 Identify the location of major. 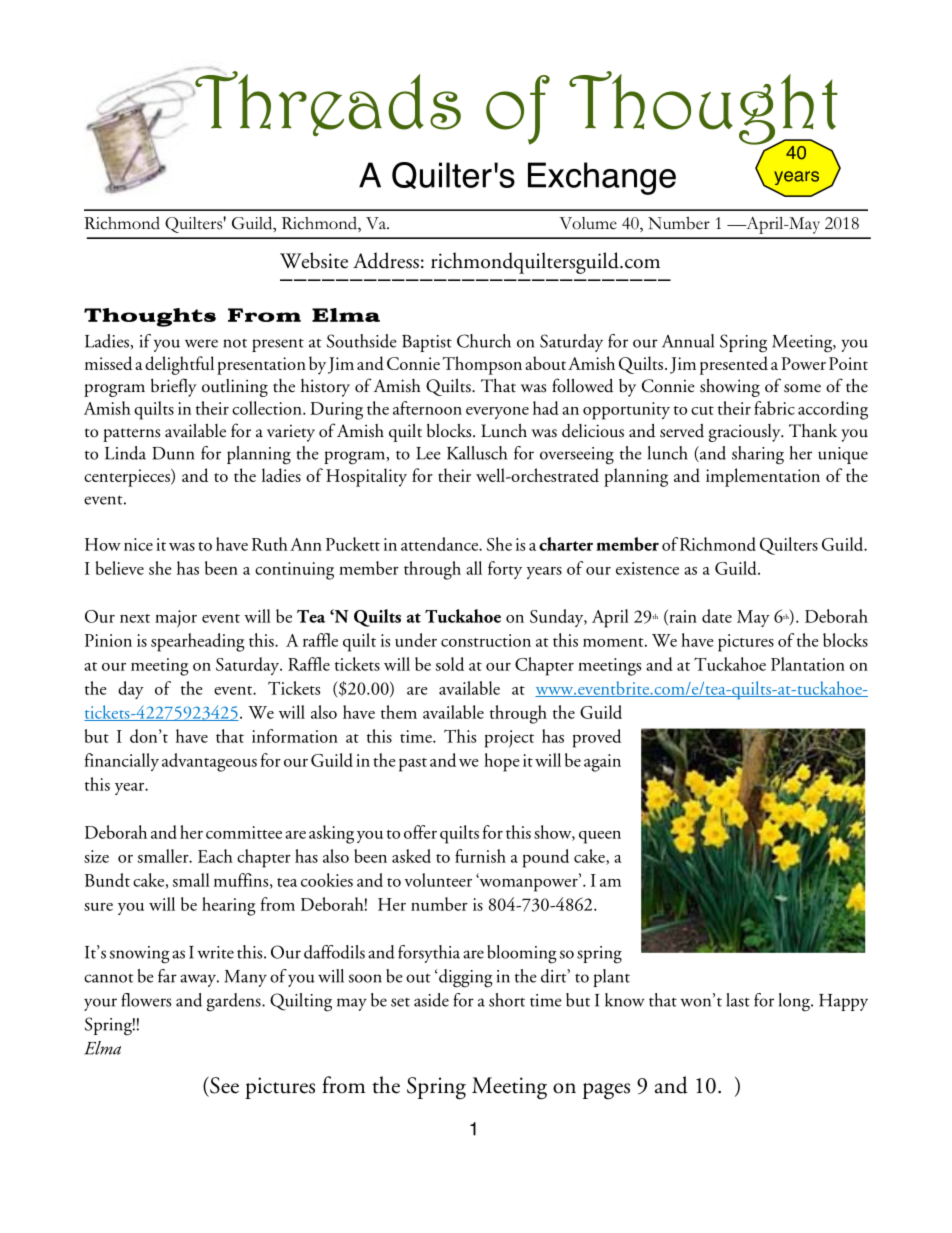
(176, 618).
